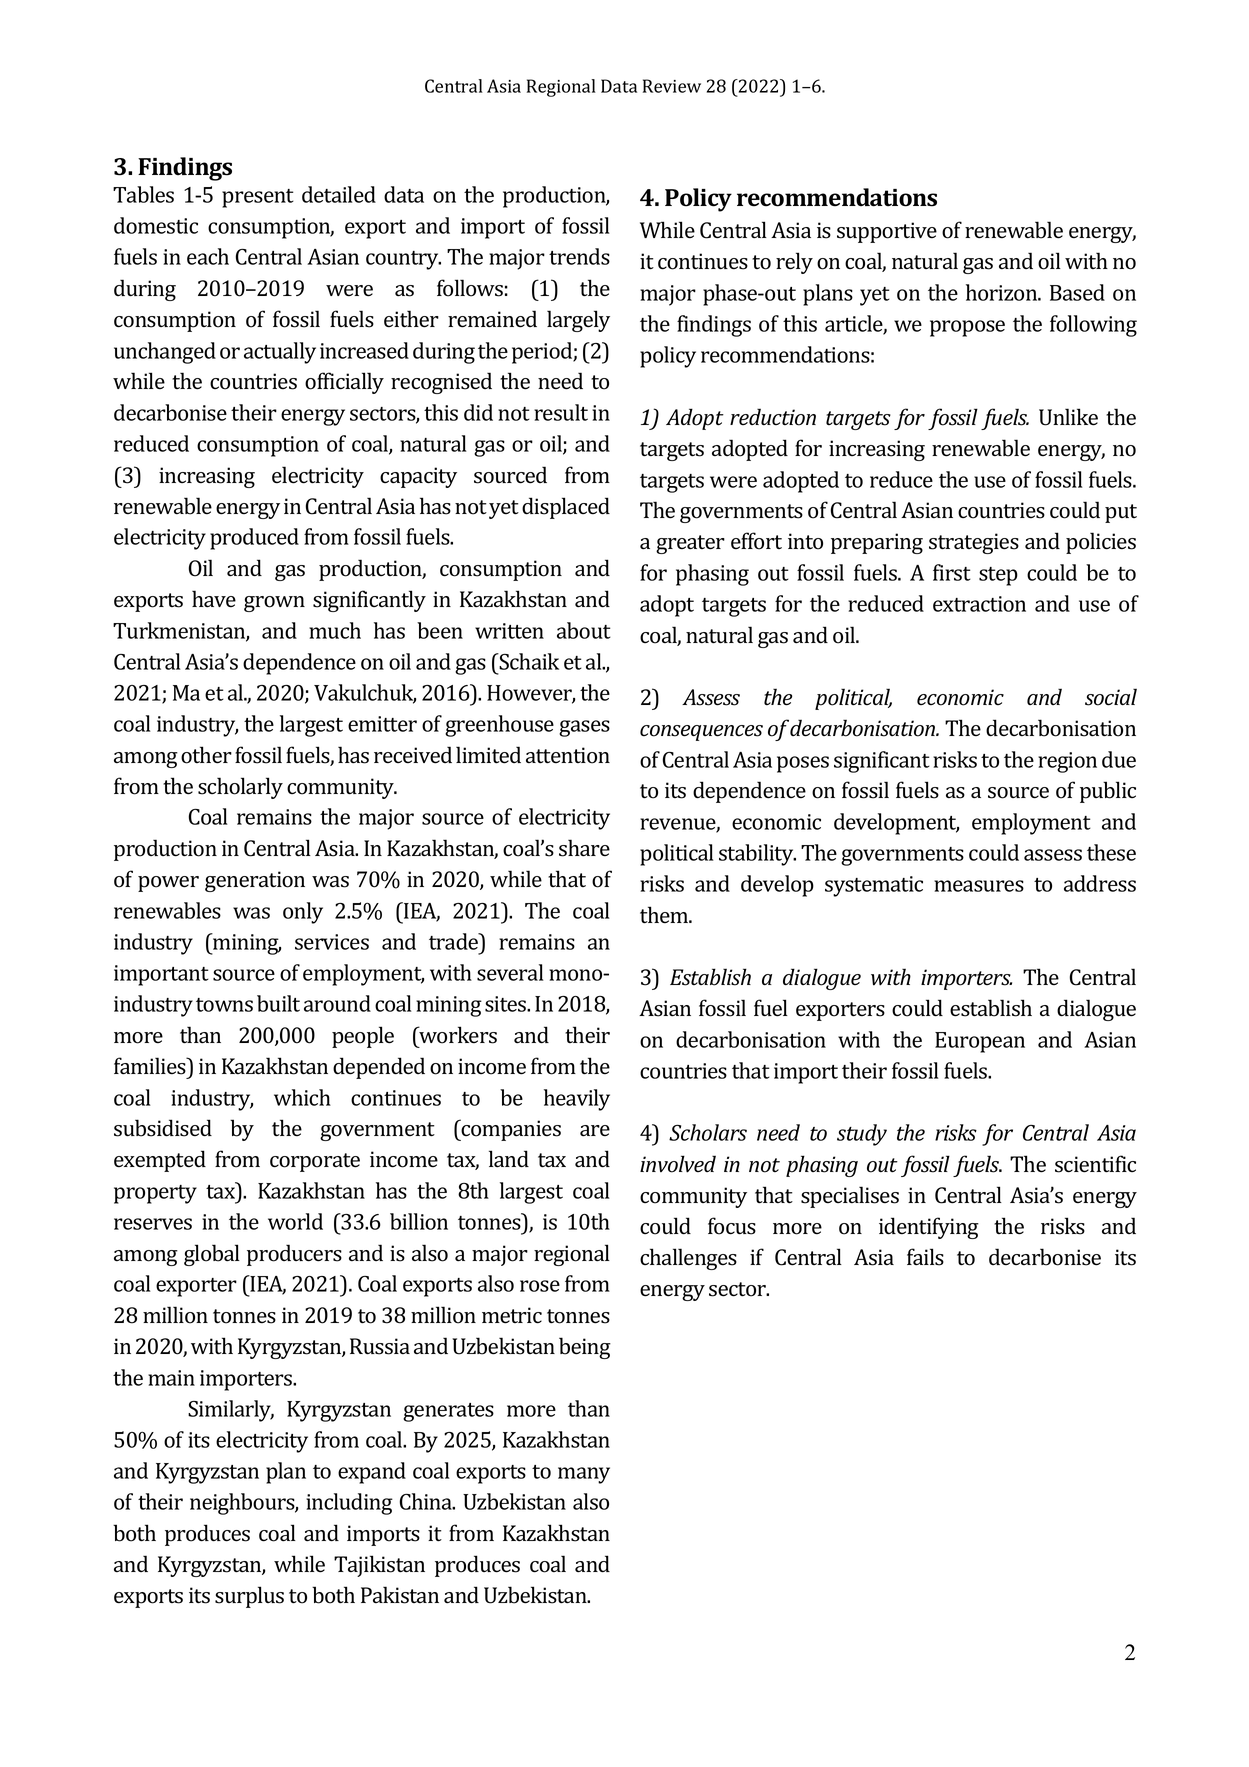  Describe the element at coordinates (1068, 417) in the screenshot. I see `Unlike` at that location.
